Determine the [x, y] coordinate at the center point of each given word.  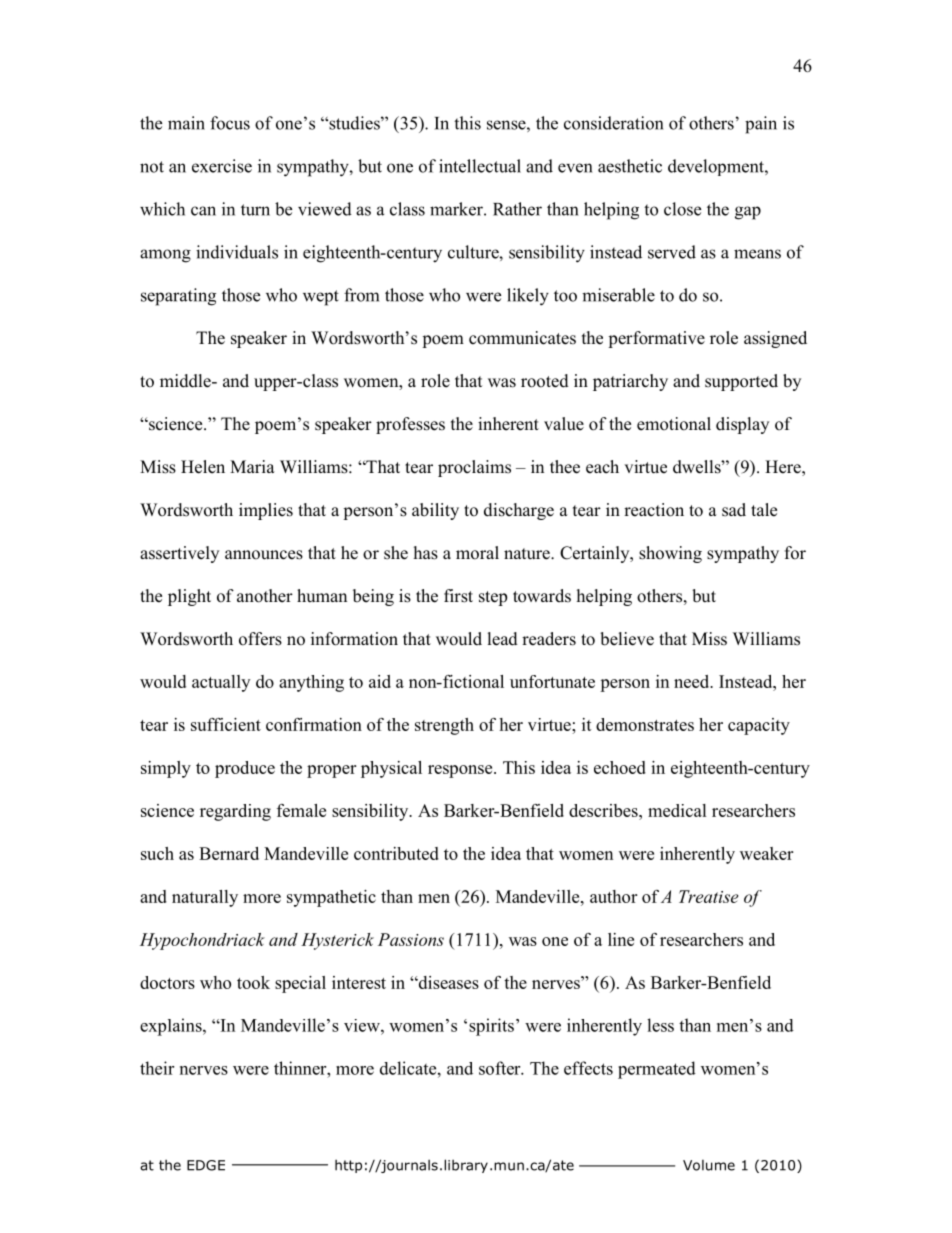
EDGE [206, 1165]
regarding [235, 812]
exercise [222, 166]
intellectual [480, 166]
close [682, 209]
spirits [491, 1027]
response [461, 771]
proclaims [474, 468]
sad [734, 510]
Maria [252, 466]
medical [677, 810]
